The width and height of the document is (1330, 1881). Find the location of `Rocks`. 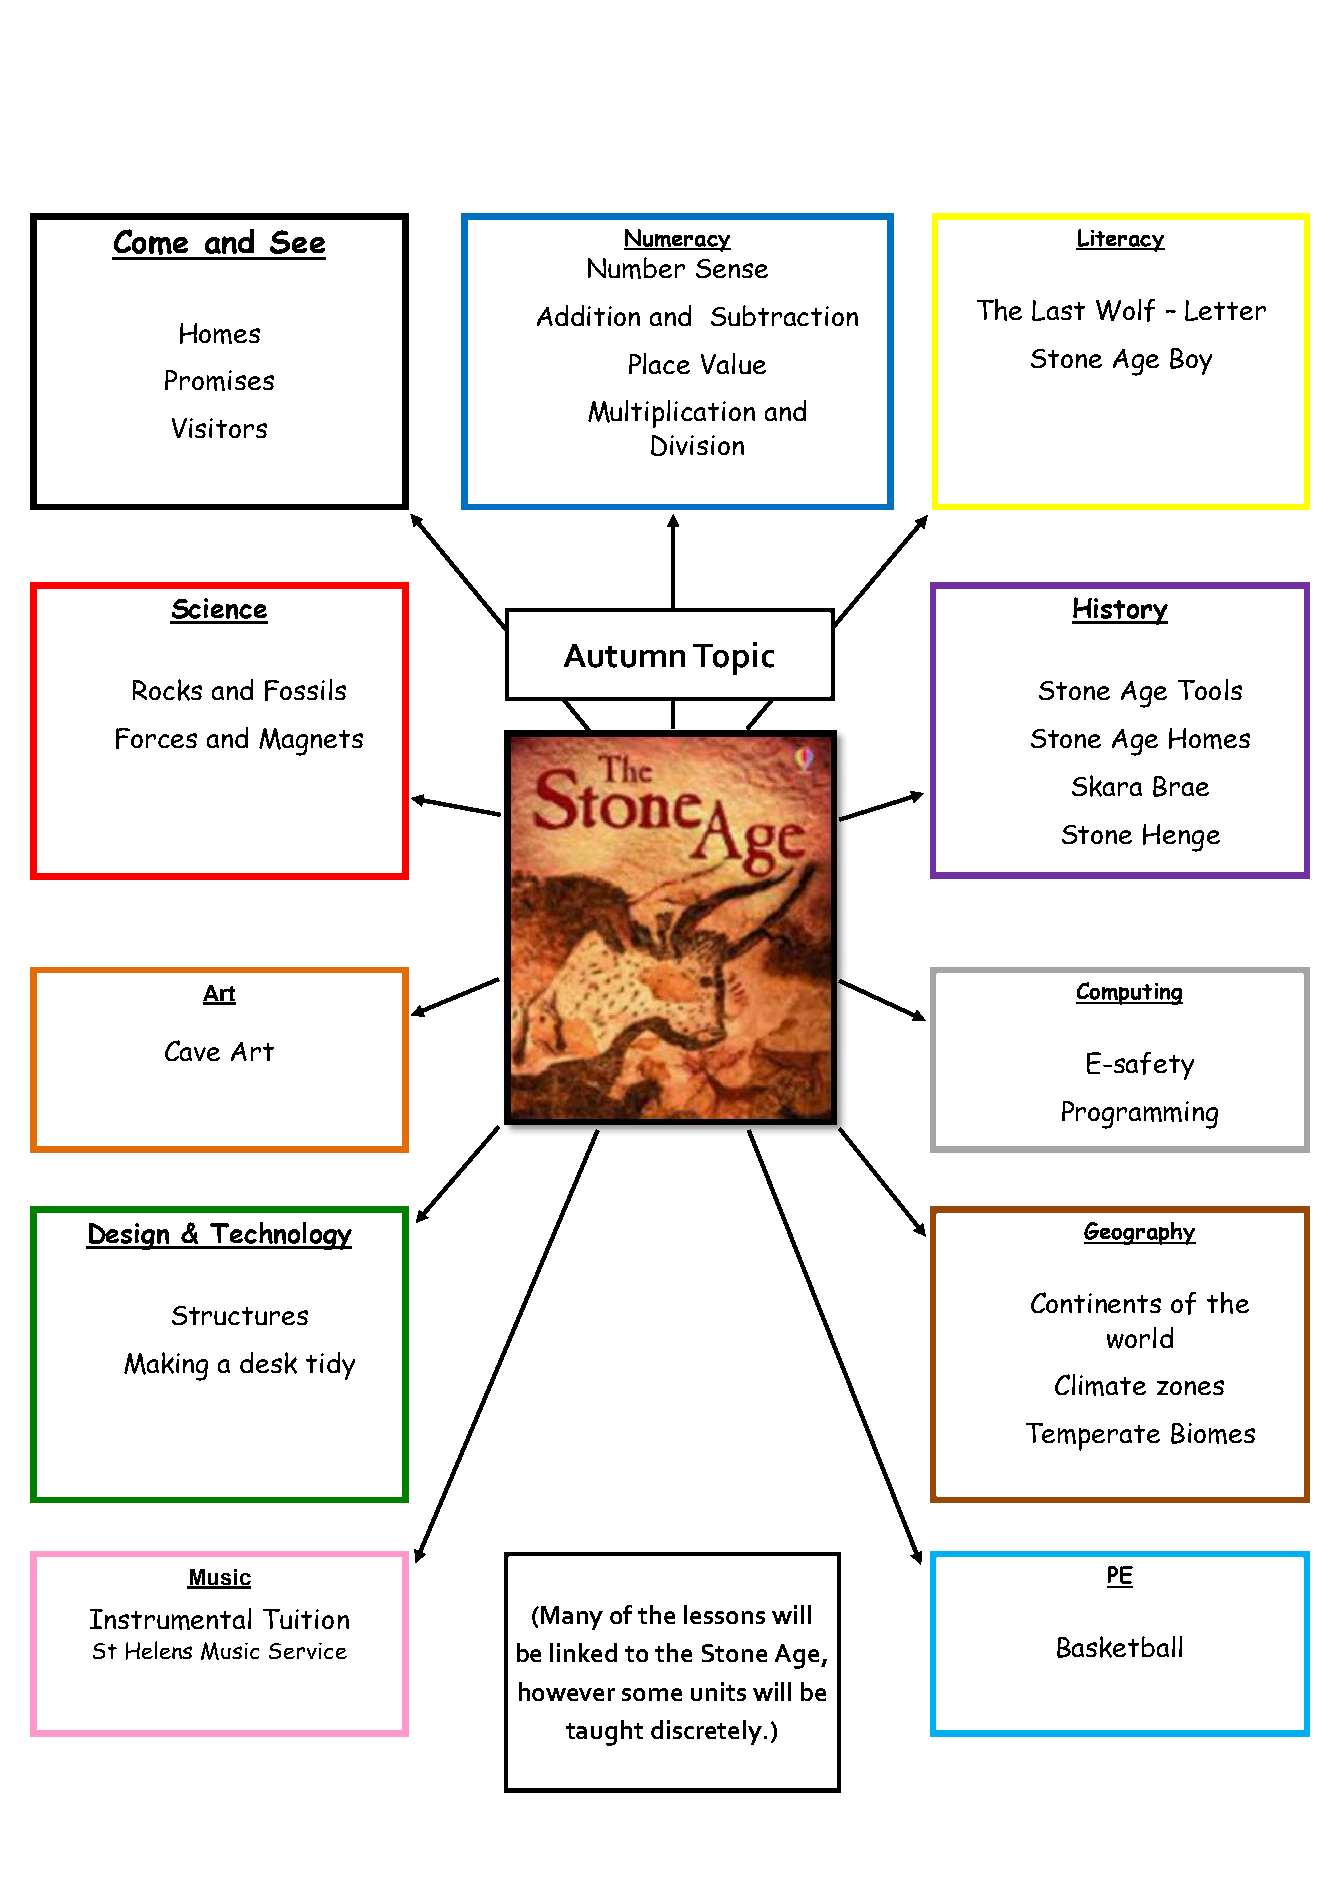

Rocks is located at coordinates (167, 690).
